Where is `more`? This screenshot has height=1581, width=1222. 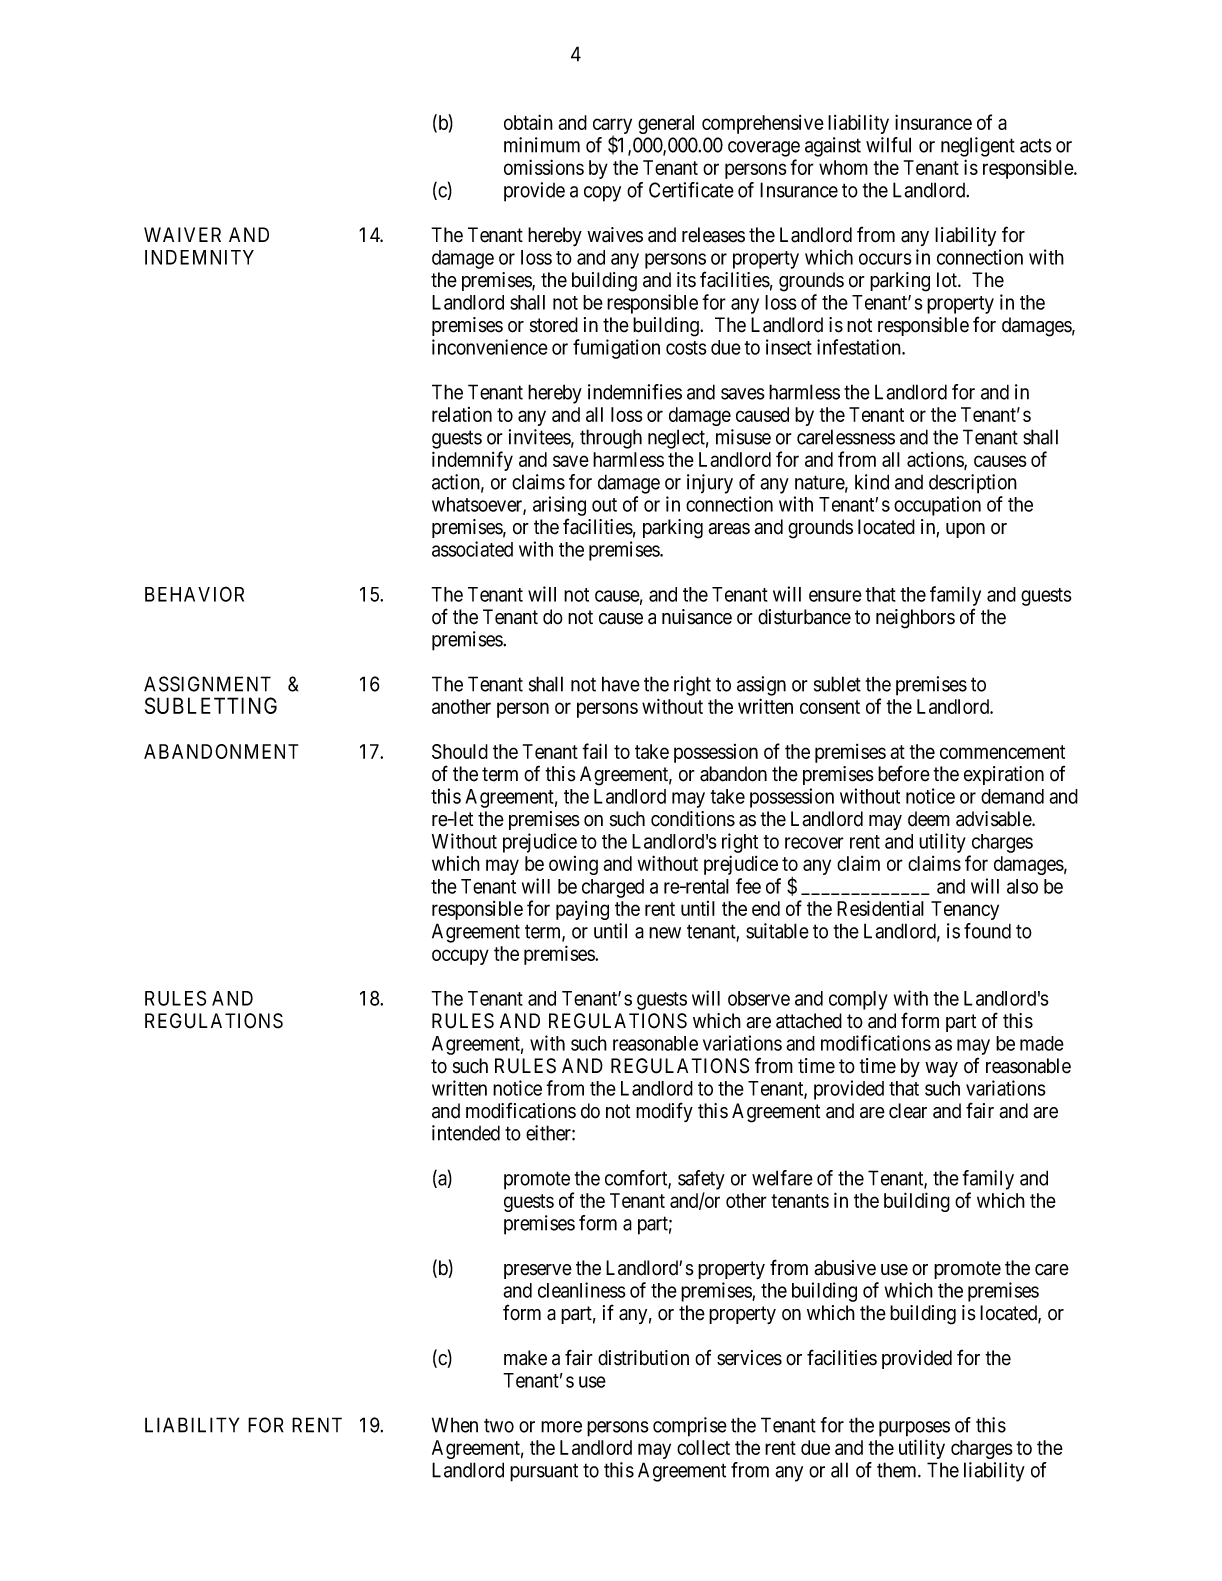 more is located at coordinates (561, 1427).
